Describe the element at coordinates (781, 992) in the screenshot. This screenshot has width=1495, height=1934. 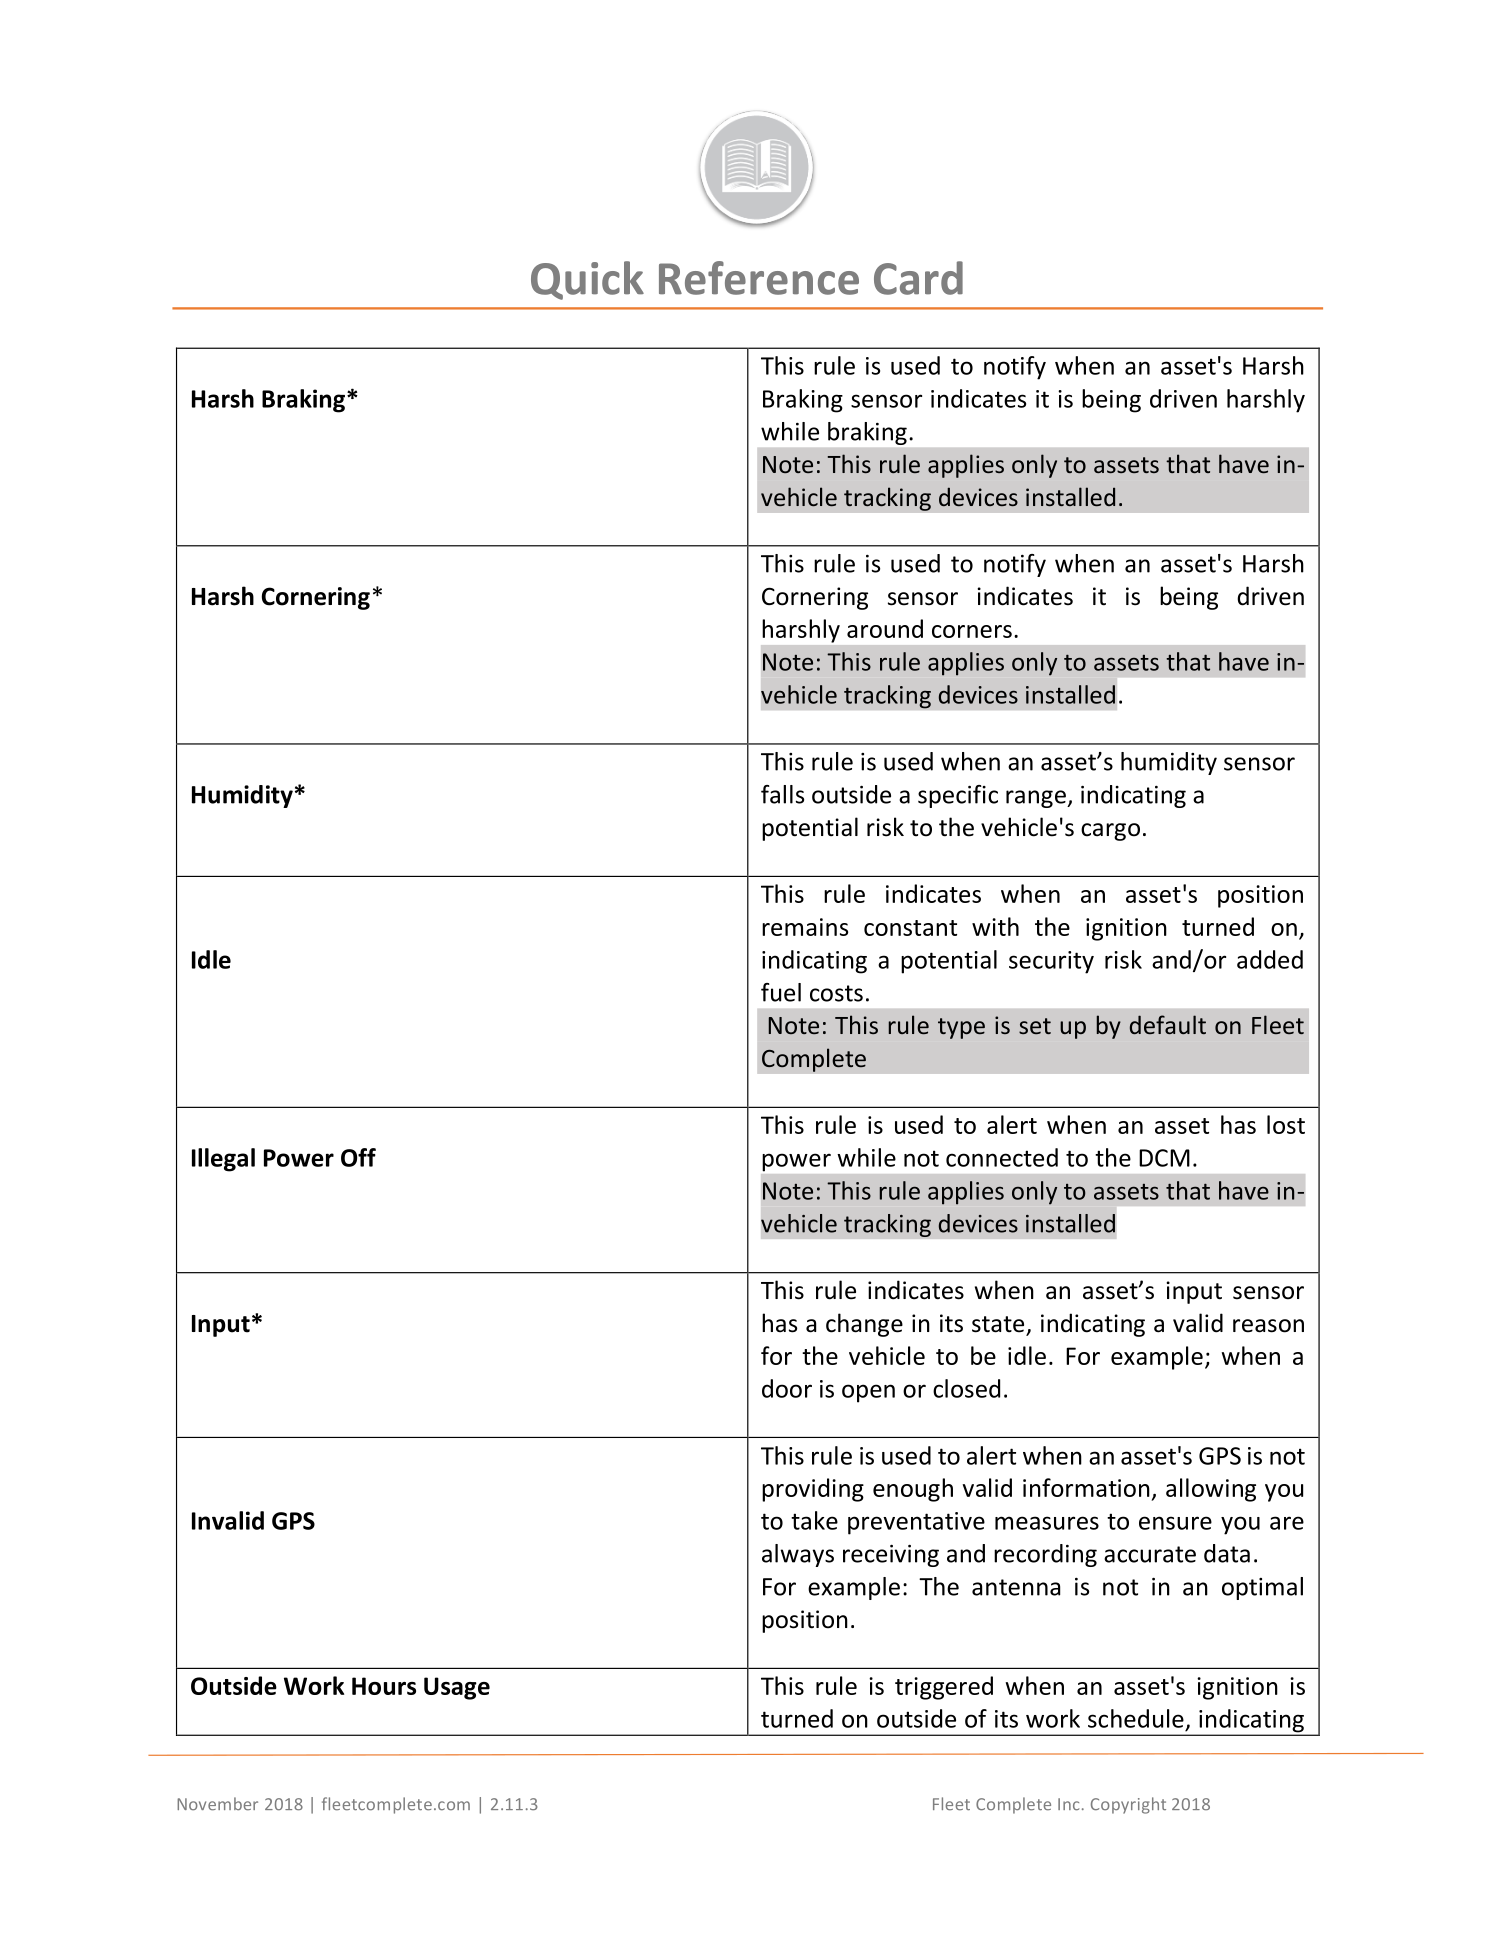
I see `fuel` at that location.
